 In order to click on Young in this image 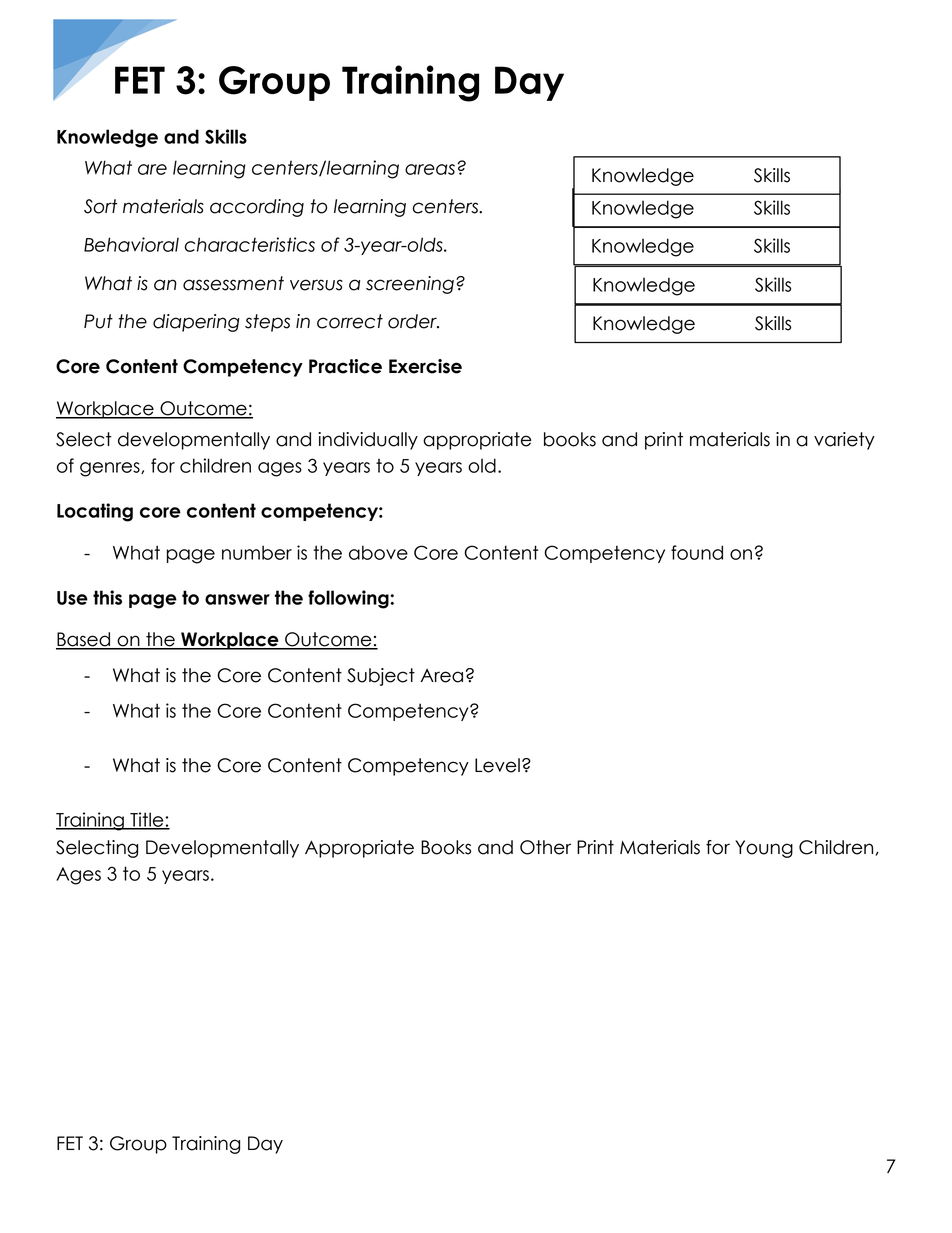, I will do `click(764, 849)`.
